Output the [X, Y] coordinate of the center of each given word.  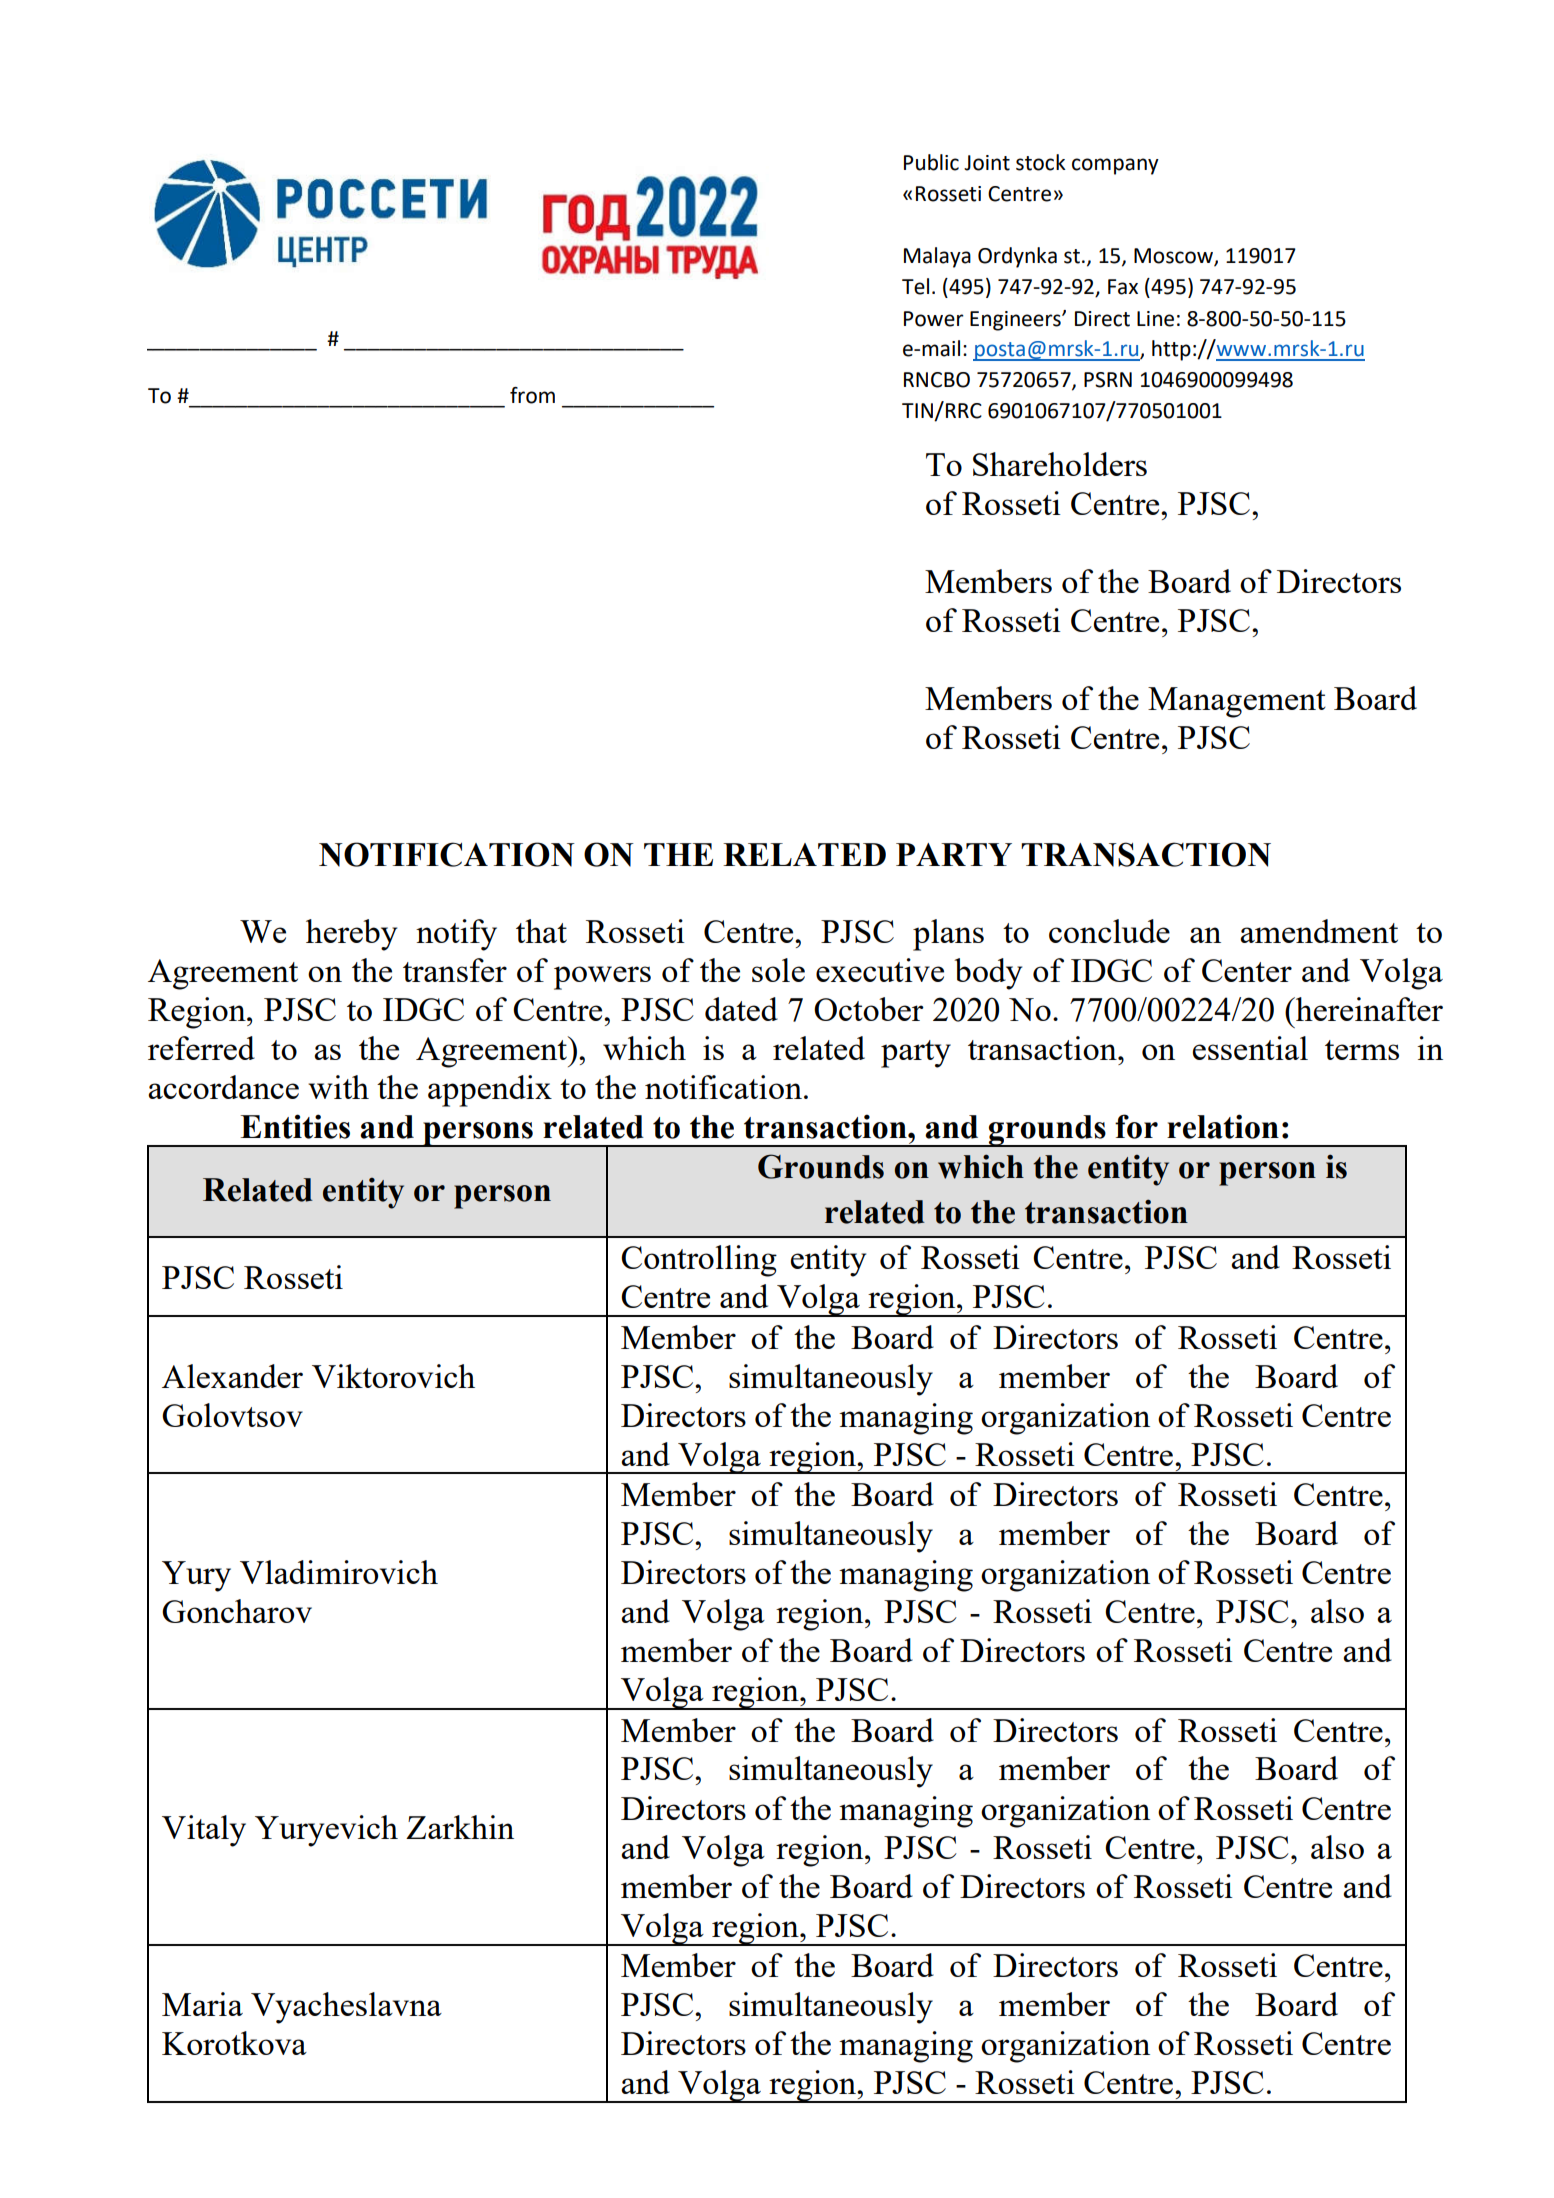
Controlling [699, 1261]
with [338, 1087]
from [532, 395]
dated [741, 1009]
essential [1250, 1048]
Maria [202, 2004]
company [1115, 166]
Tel [915, 286]
